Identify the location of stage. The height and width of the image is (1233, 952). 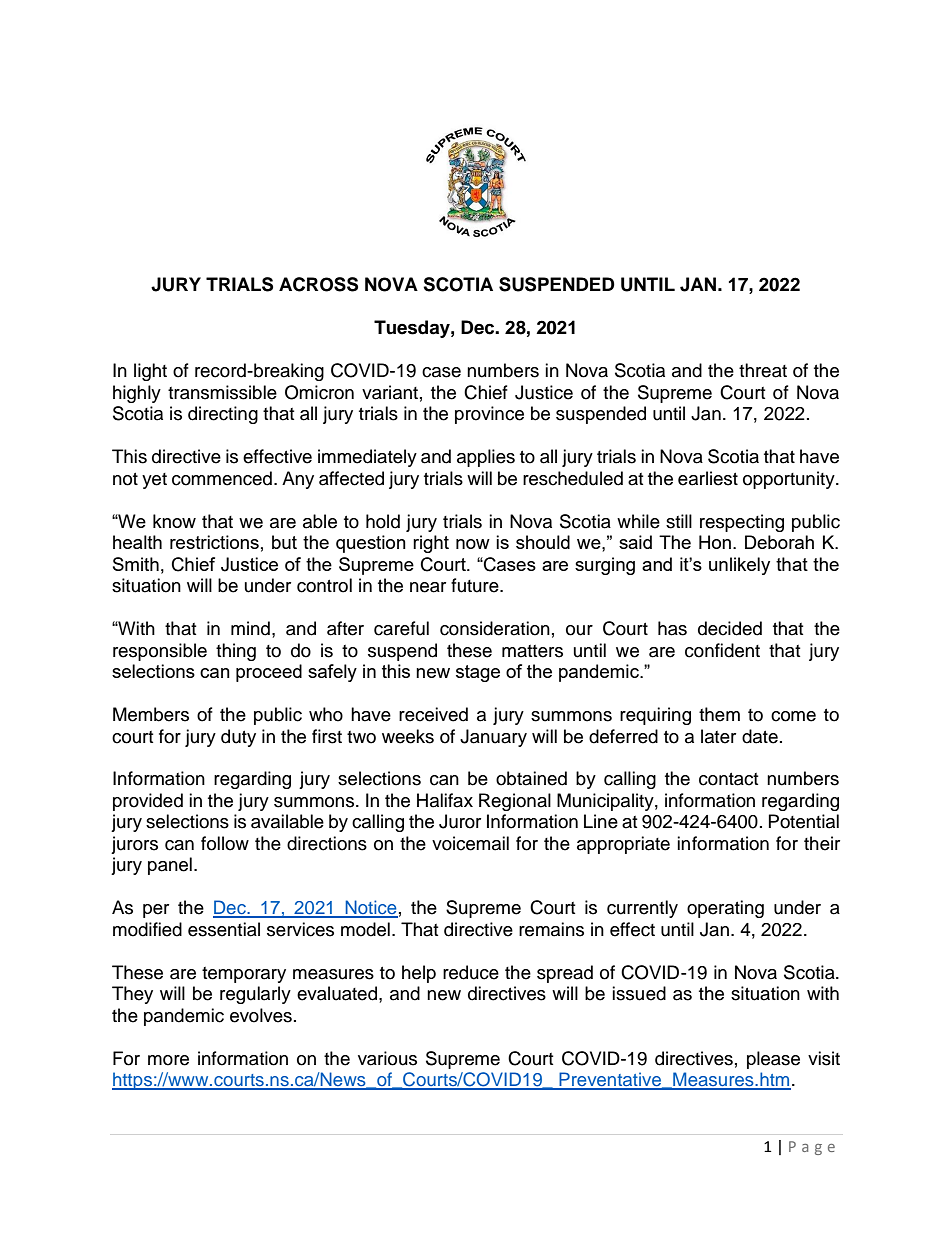
(478, 673).
